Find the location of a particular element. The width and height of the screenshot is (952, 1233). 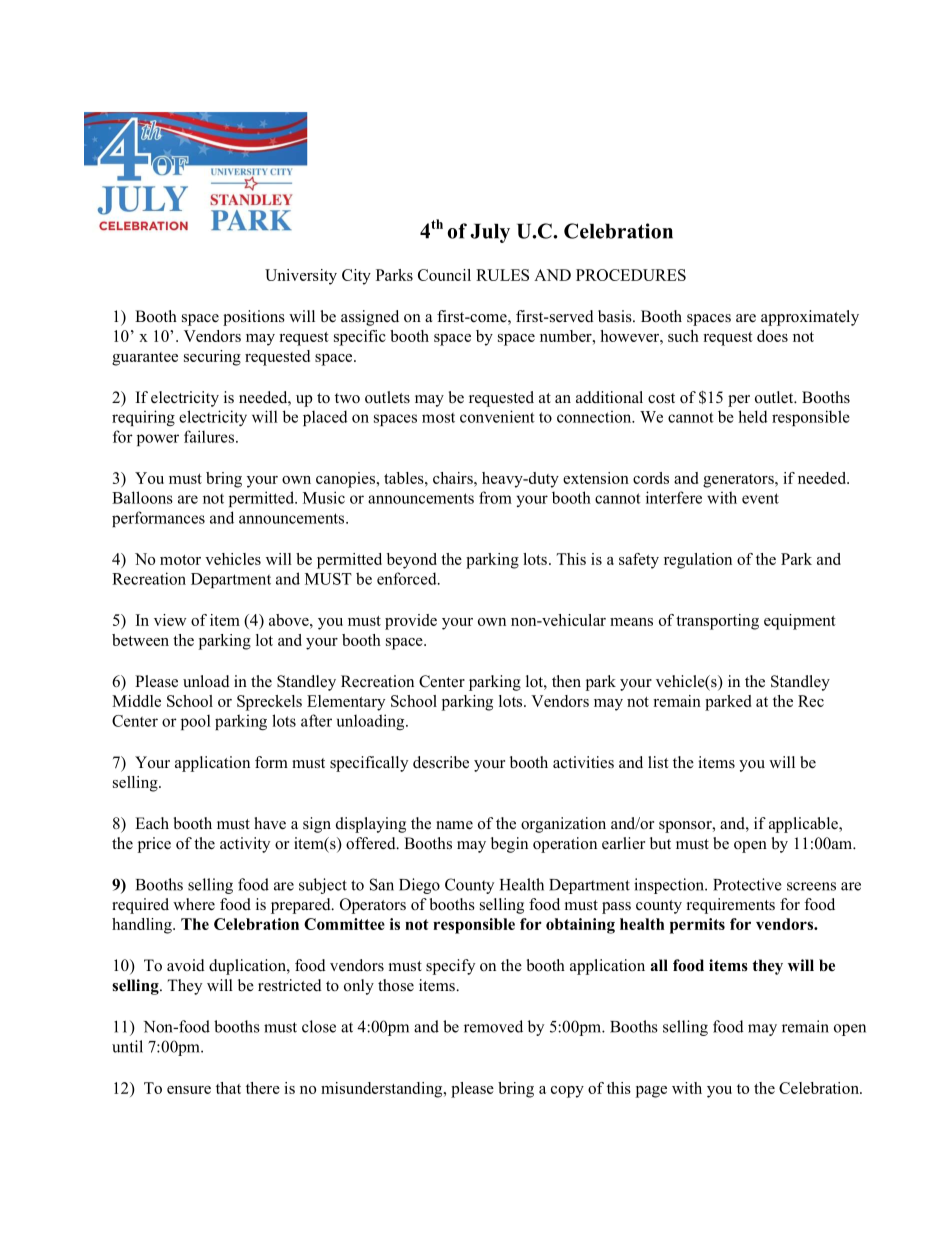

page is located at coordinates (651, 1092).
